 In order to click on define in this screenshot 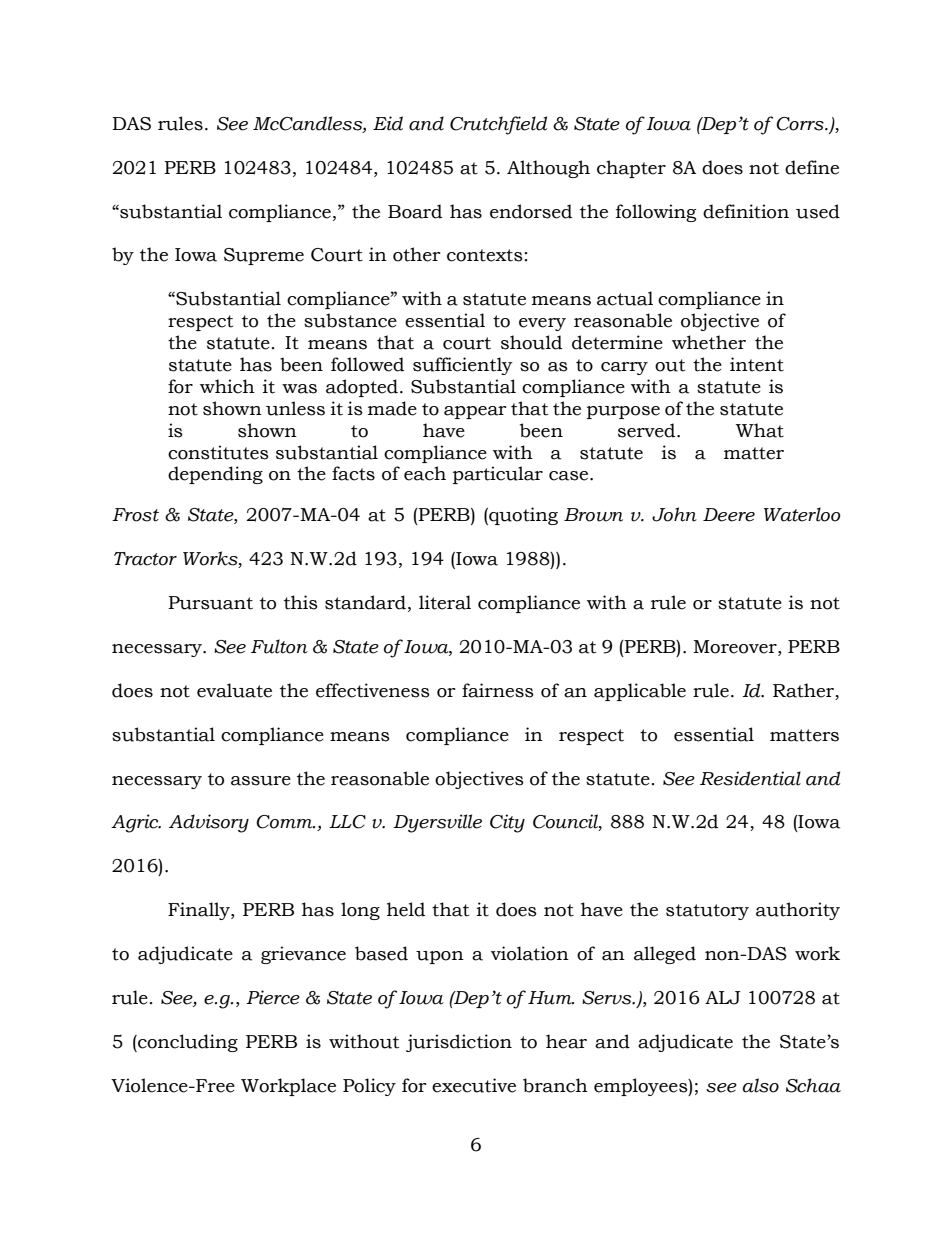, I will do `click(812, 167)`.
